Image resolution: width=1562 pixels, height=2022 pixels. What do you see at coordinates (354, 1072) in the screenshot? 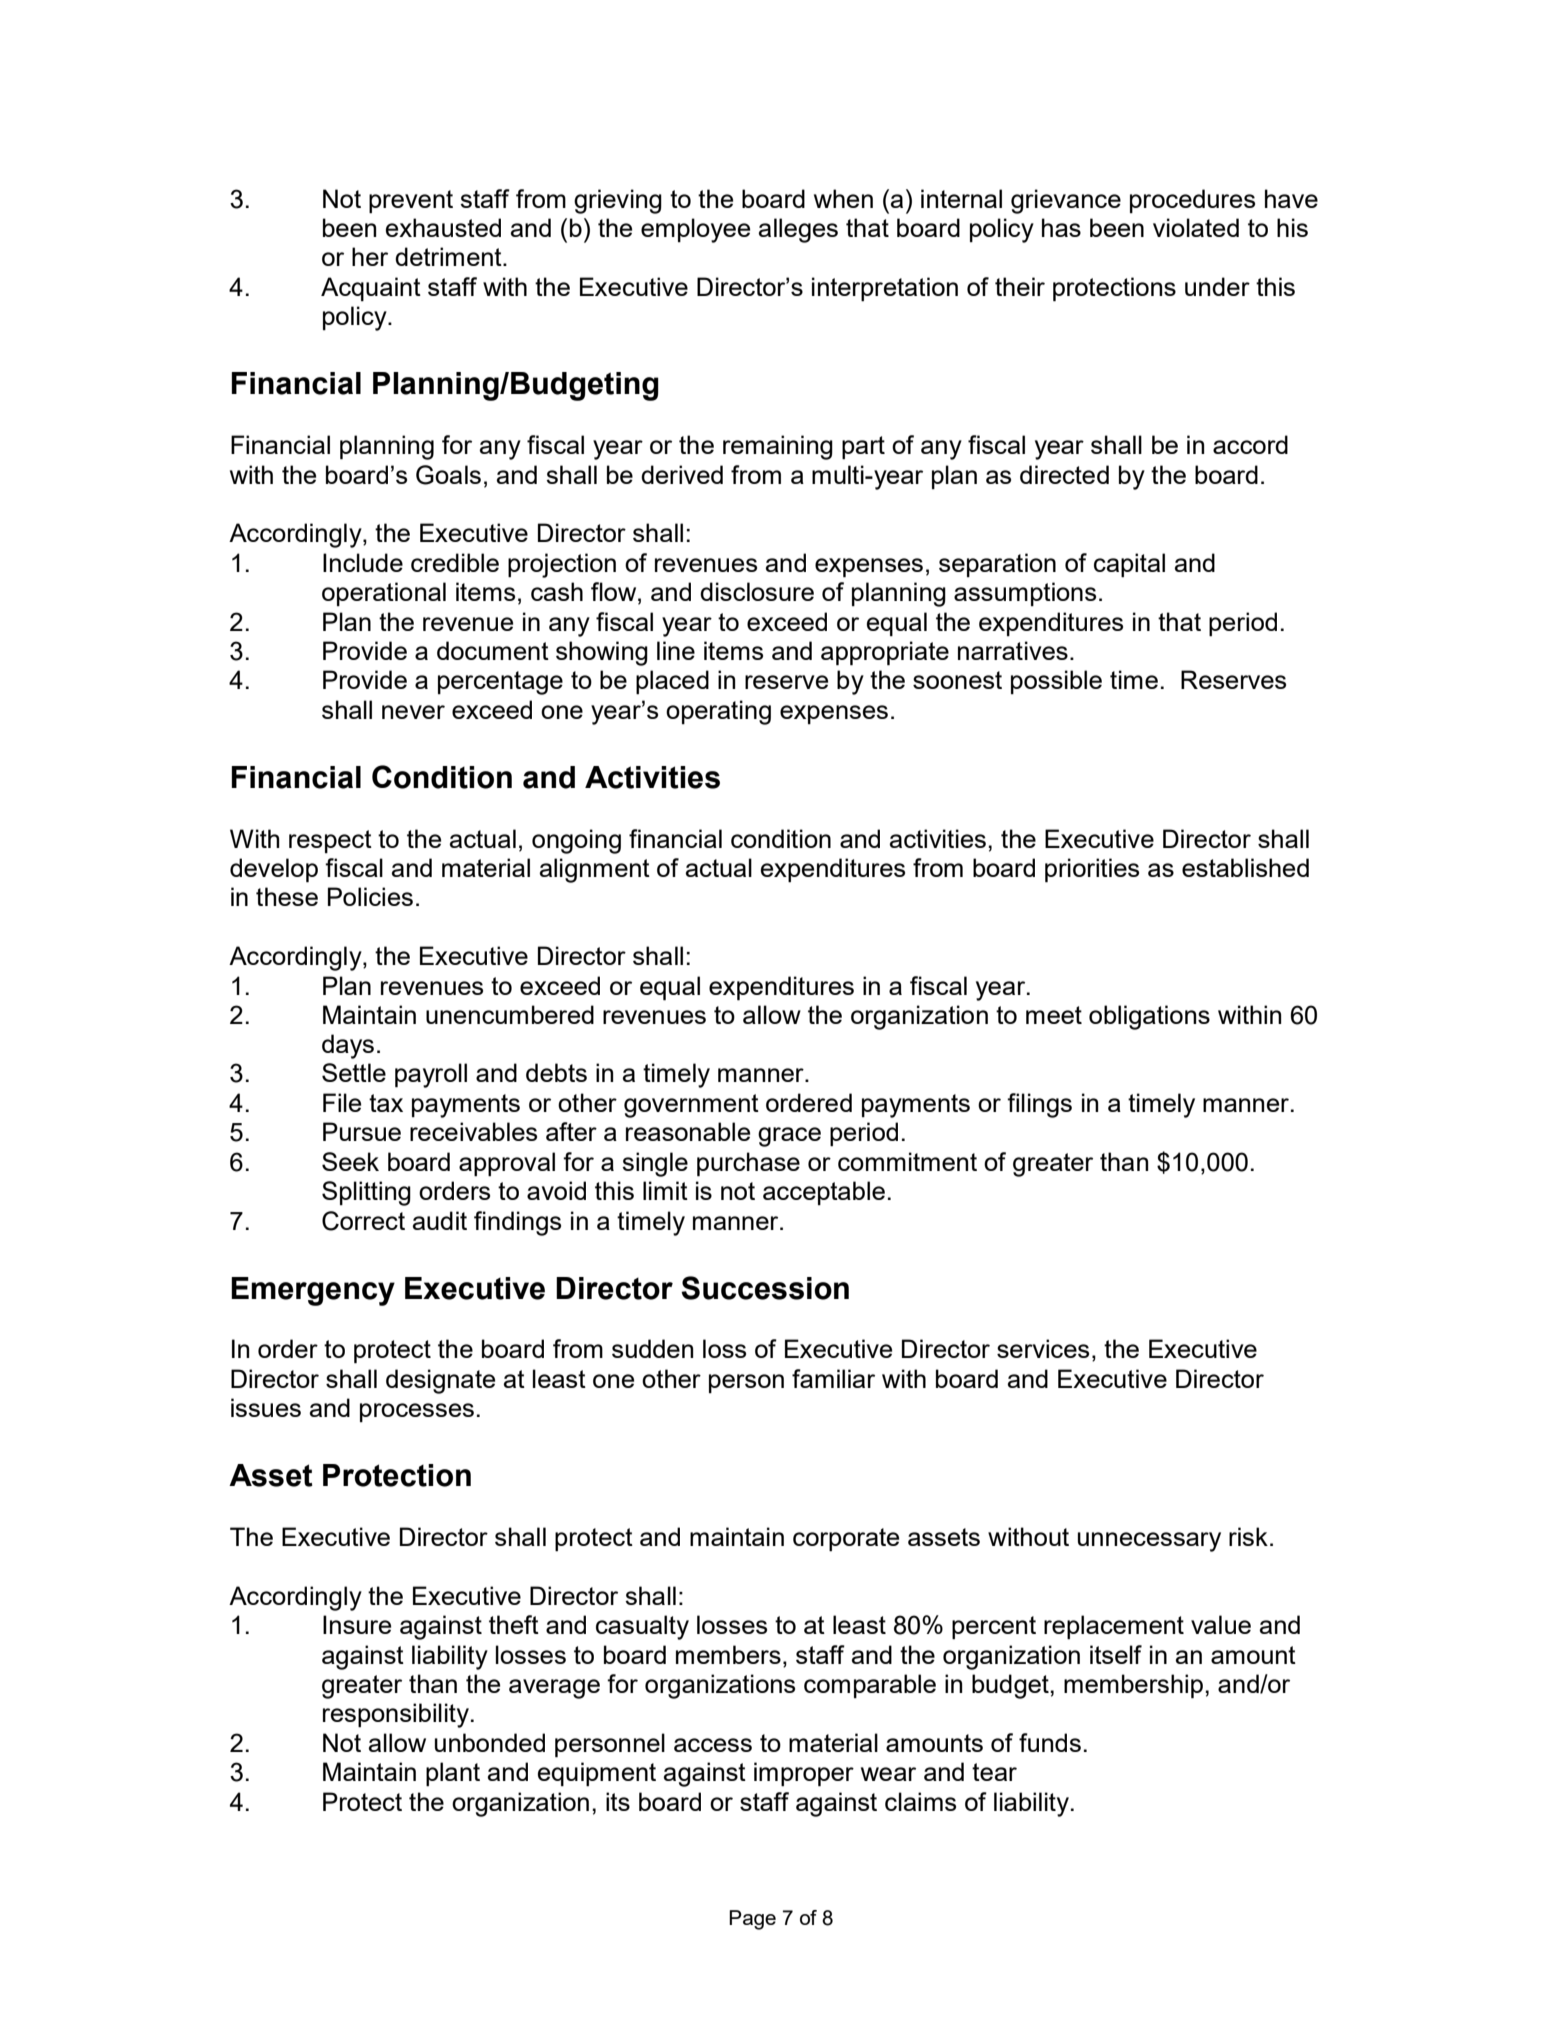
I see `Settle` at bounding box center [354, 1072].
